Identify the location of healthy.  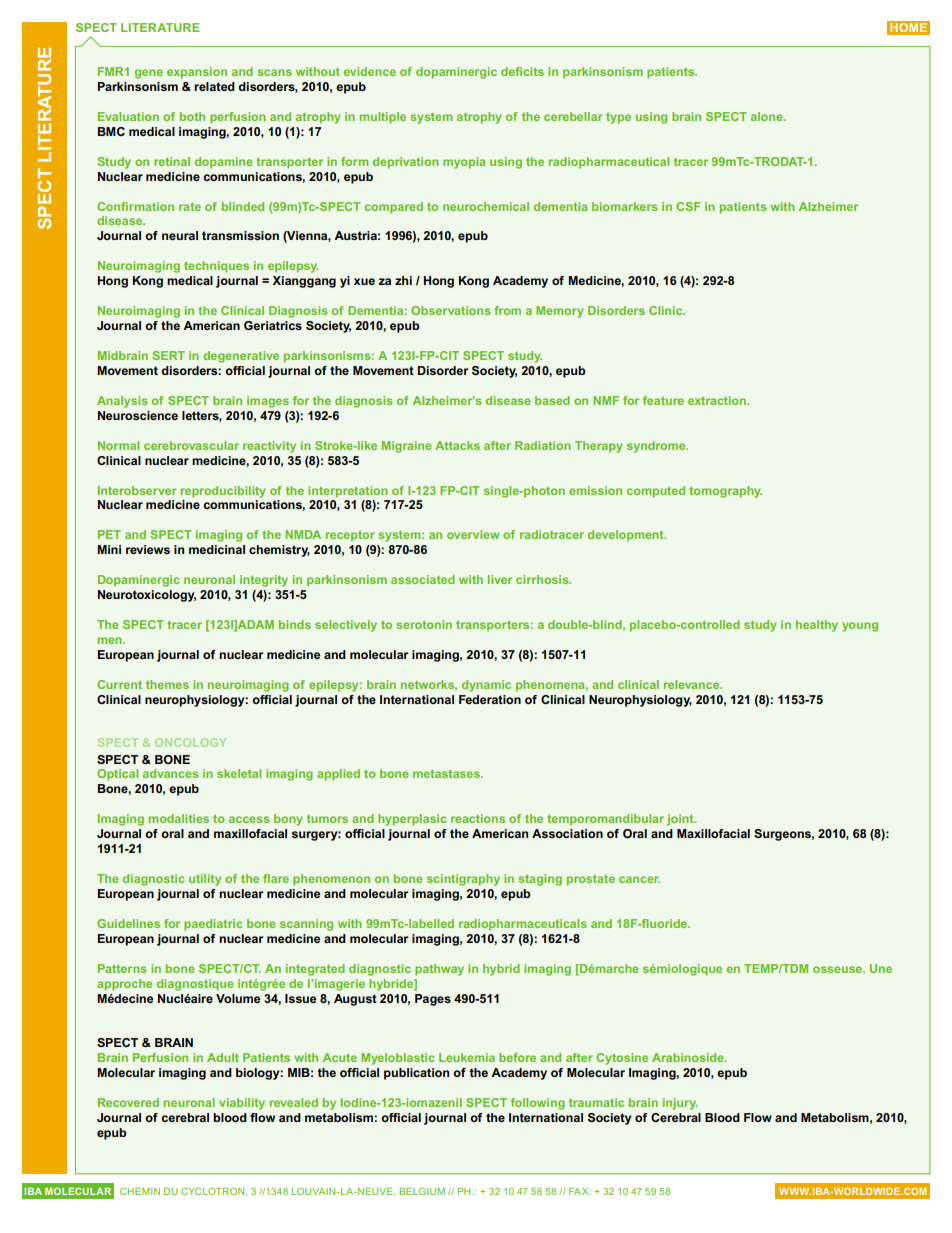
(817, 626).
